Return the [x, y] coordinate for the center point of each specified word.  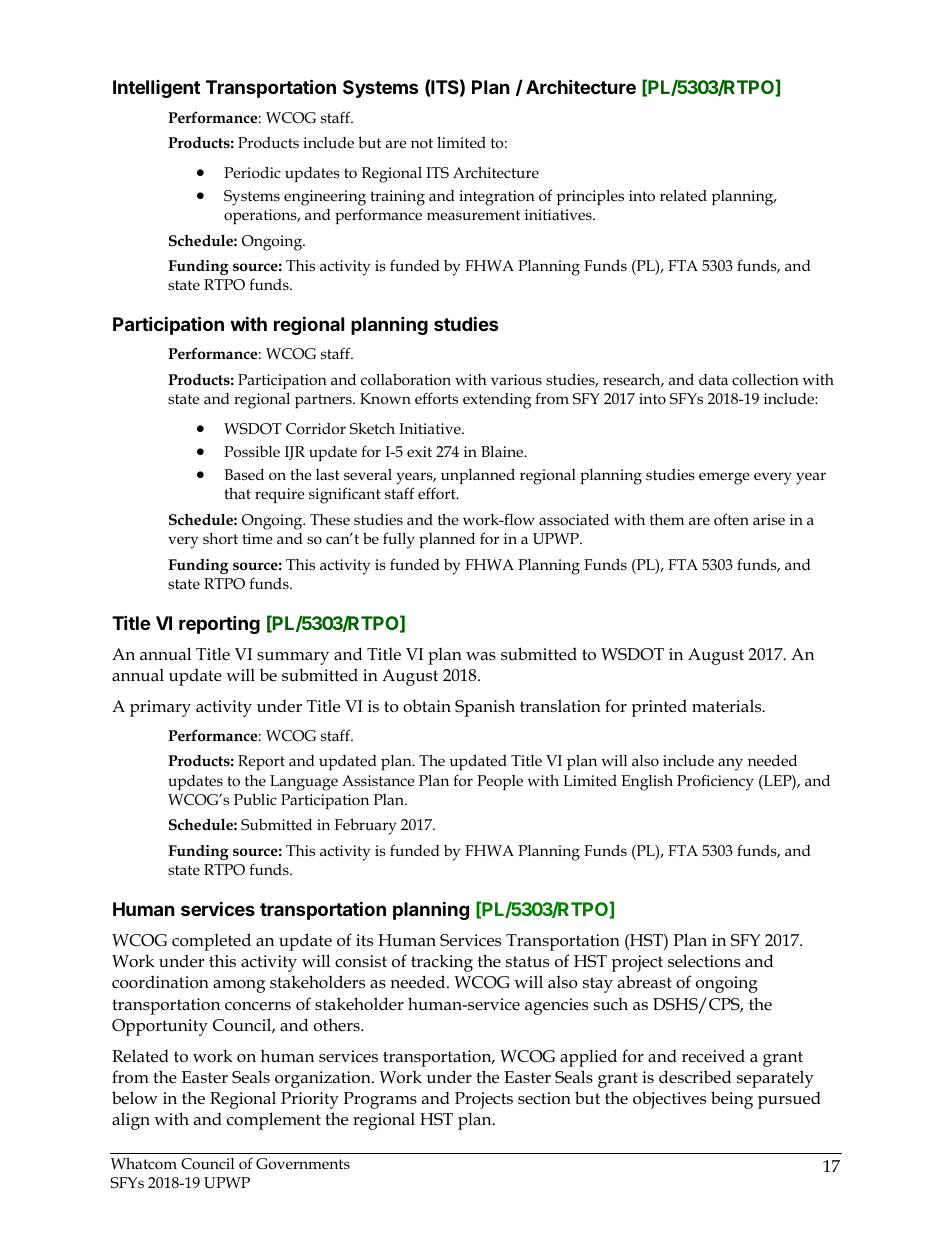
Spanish [485, 708]
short [220, 538]
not [422, 143]
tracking [442, 963]
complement [274, 1121]
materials [728, 706]
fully [399, 540]
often [731, 519]
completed [211, 942]
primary [160, 708]
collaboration [406, 379]
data [713, 379]
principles [590, 197]
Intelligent [156, 89]
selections [704, 961]
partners [324, 401]
